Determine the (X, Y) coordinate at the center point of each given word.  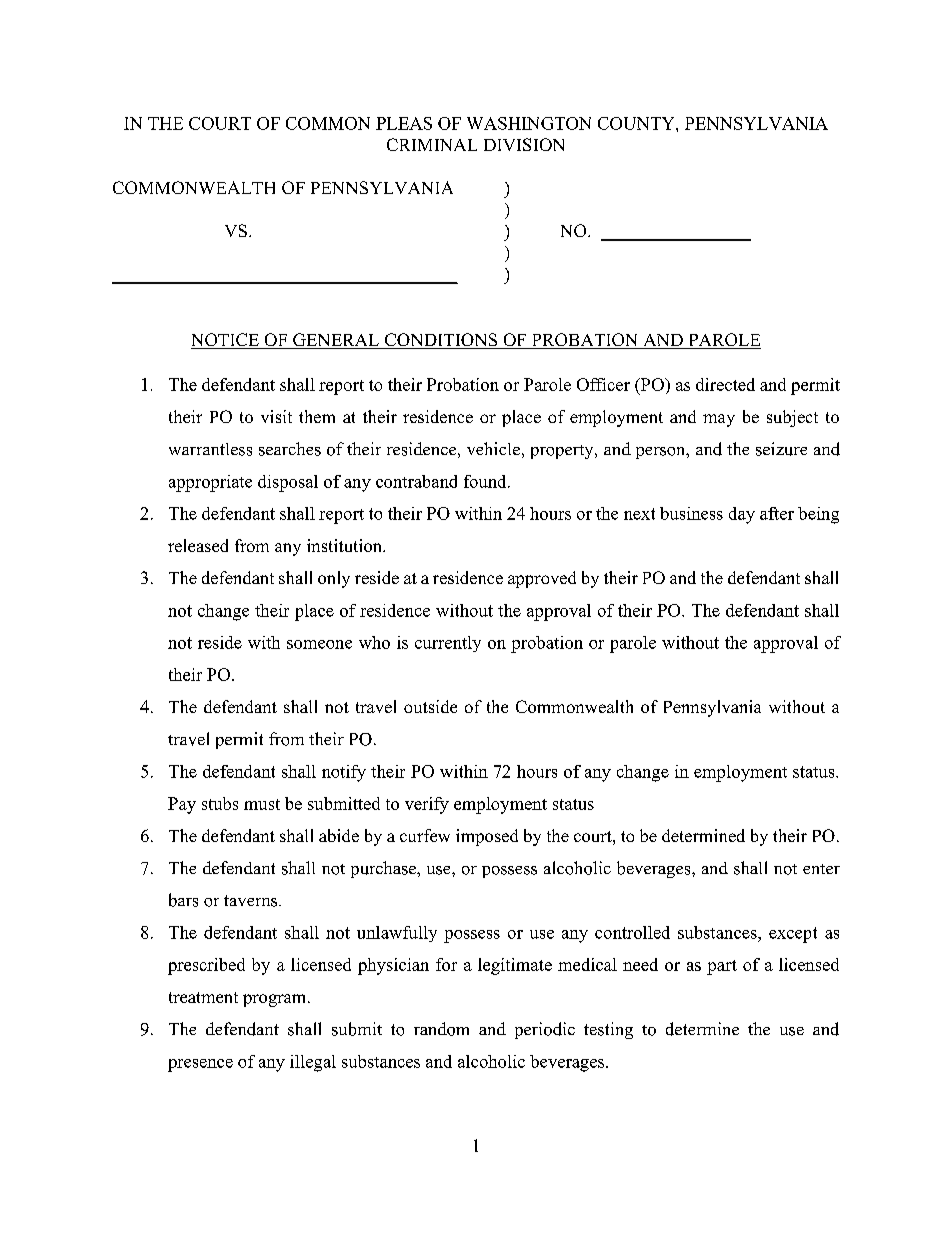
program (276, 1000)
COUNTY (637, 123)
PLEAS (404, 123)
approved (542, 579)
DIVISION (524, 144)
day (742, 515)
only (334, 579)
